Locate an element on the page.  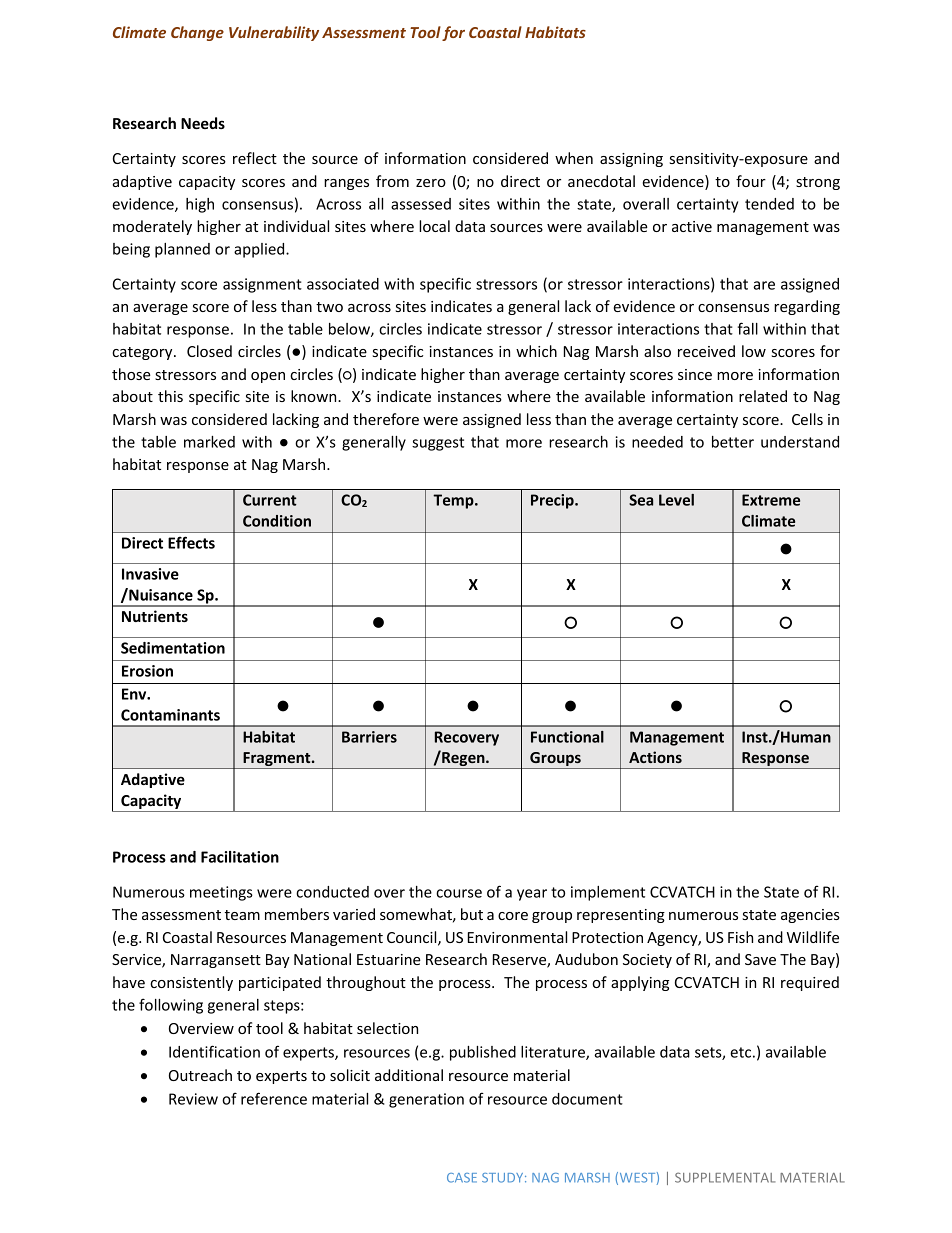
Nuisance is located at coordinates (160, 594).
